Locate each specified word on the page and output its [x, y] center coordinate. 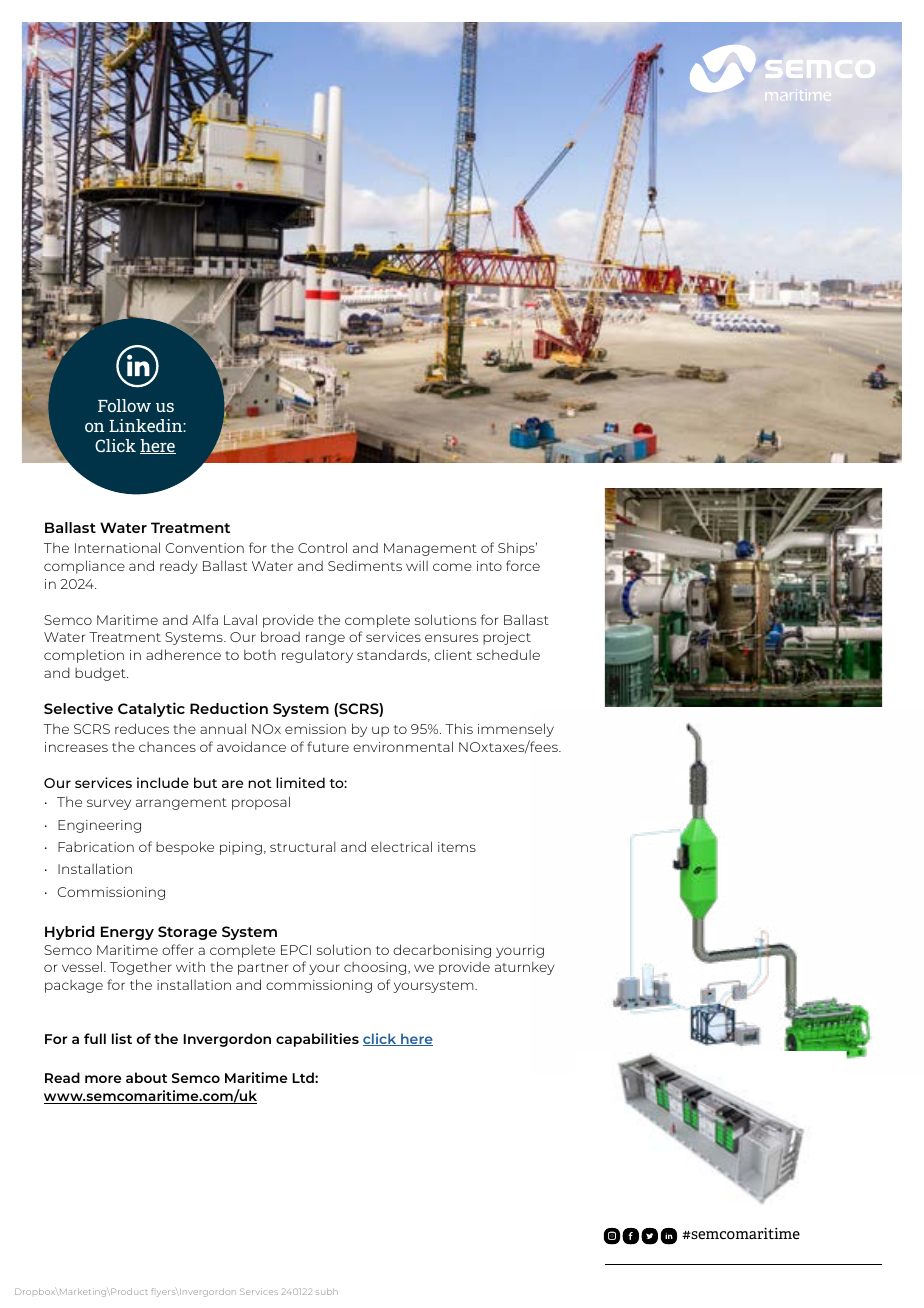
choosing [376, 968]
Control [322, 547]
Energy [127, 933]
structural [302, 846]
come [452, 567]
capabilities [317, 1040]
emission [315, 729]
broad [280, 636]
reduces [142, 728]
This [459, 728]
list [122, 1038]
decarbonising [442, 951]
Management [430, 549]
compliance [84, 567]
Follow [124, 405]
